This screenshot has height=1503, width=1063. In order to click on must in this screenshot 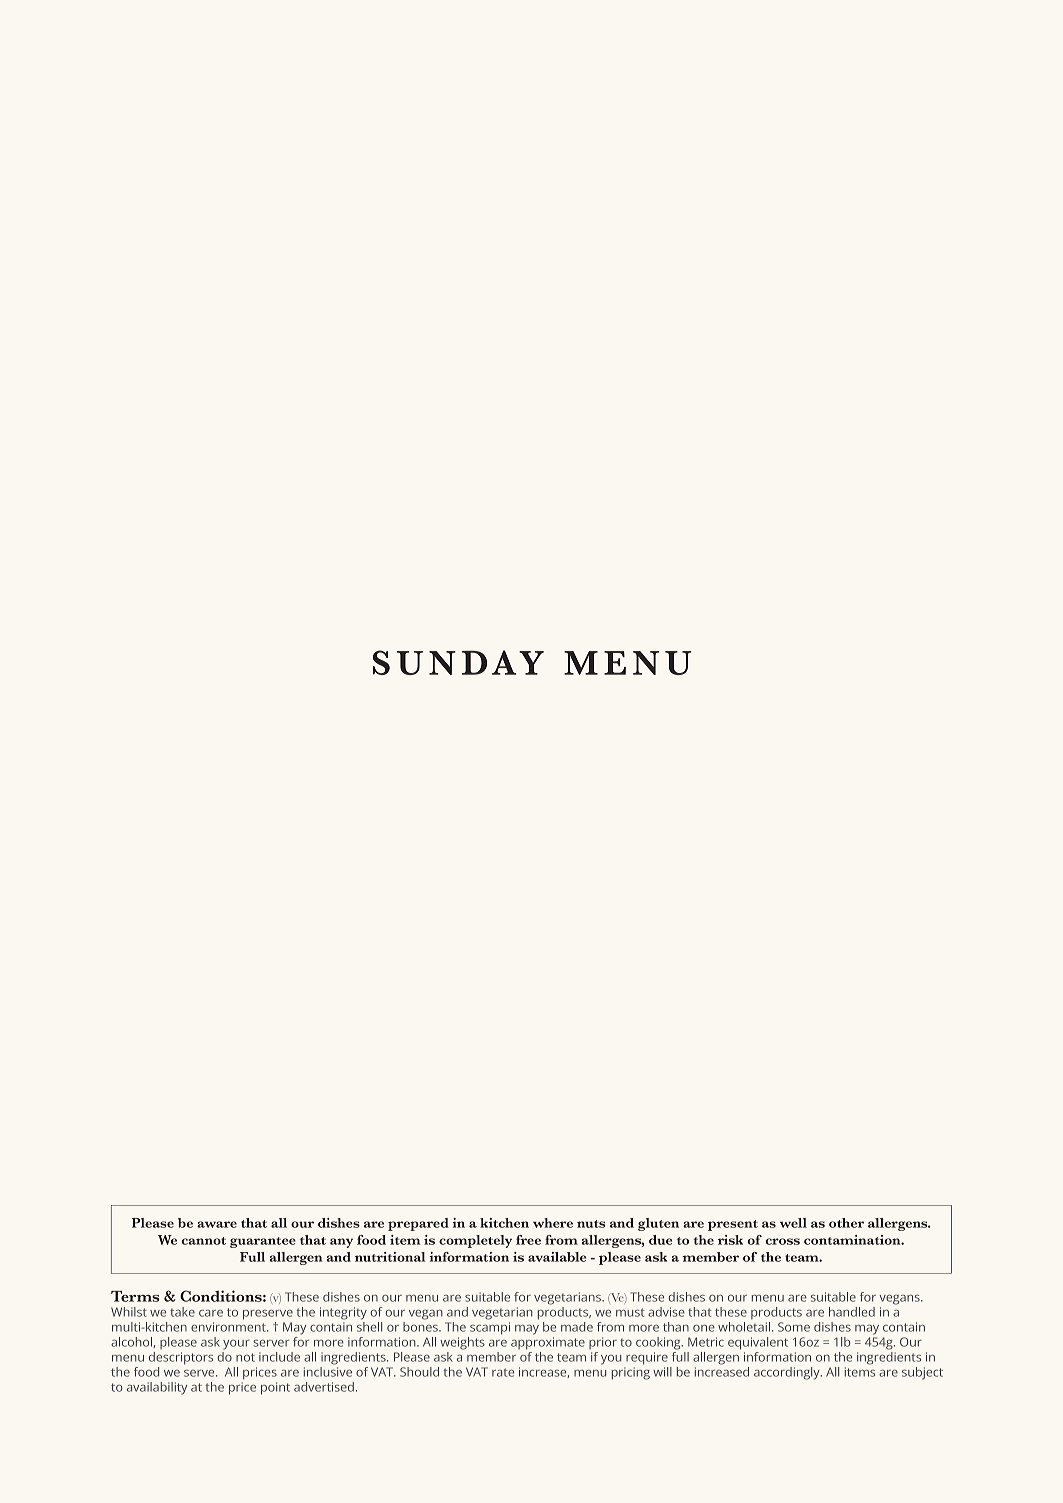, I will do `click(630, 1312)`.
